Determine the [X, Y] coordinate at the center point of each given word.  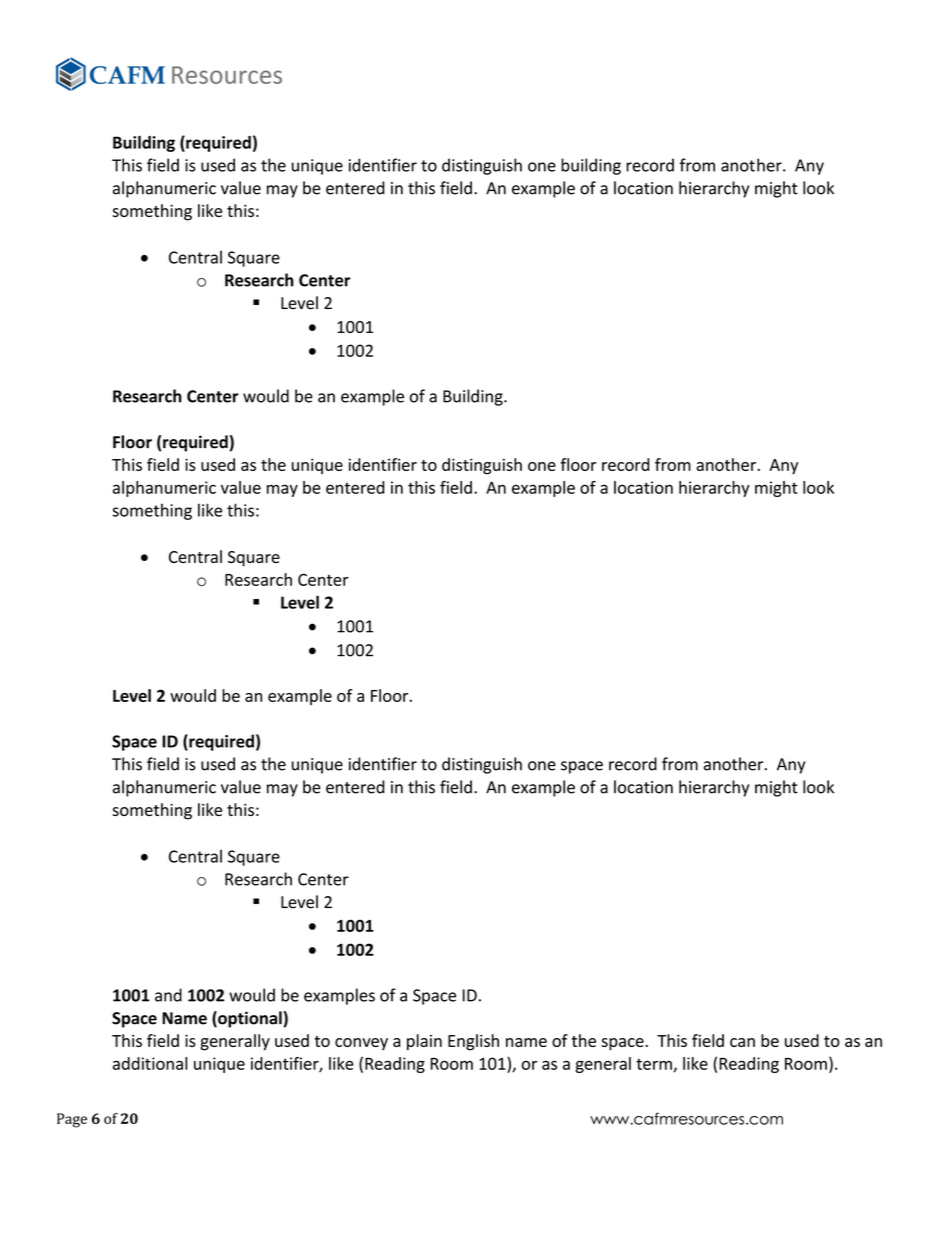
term [654, 1064]
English [473, 1042]
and [168, 995]
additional [150, 1063]
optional [249, 1019]
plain [424, 1042]
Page [72, 1120]
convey [361, 1044]
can [742, 1042]
